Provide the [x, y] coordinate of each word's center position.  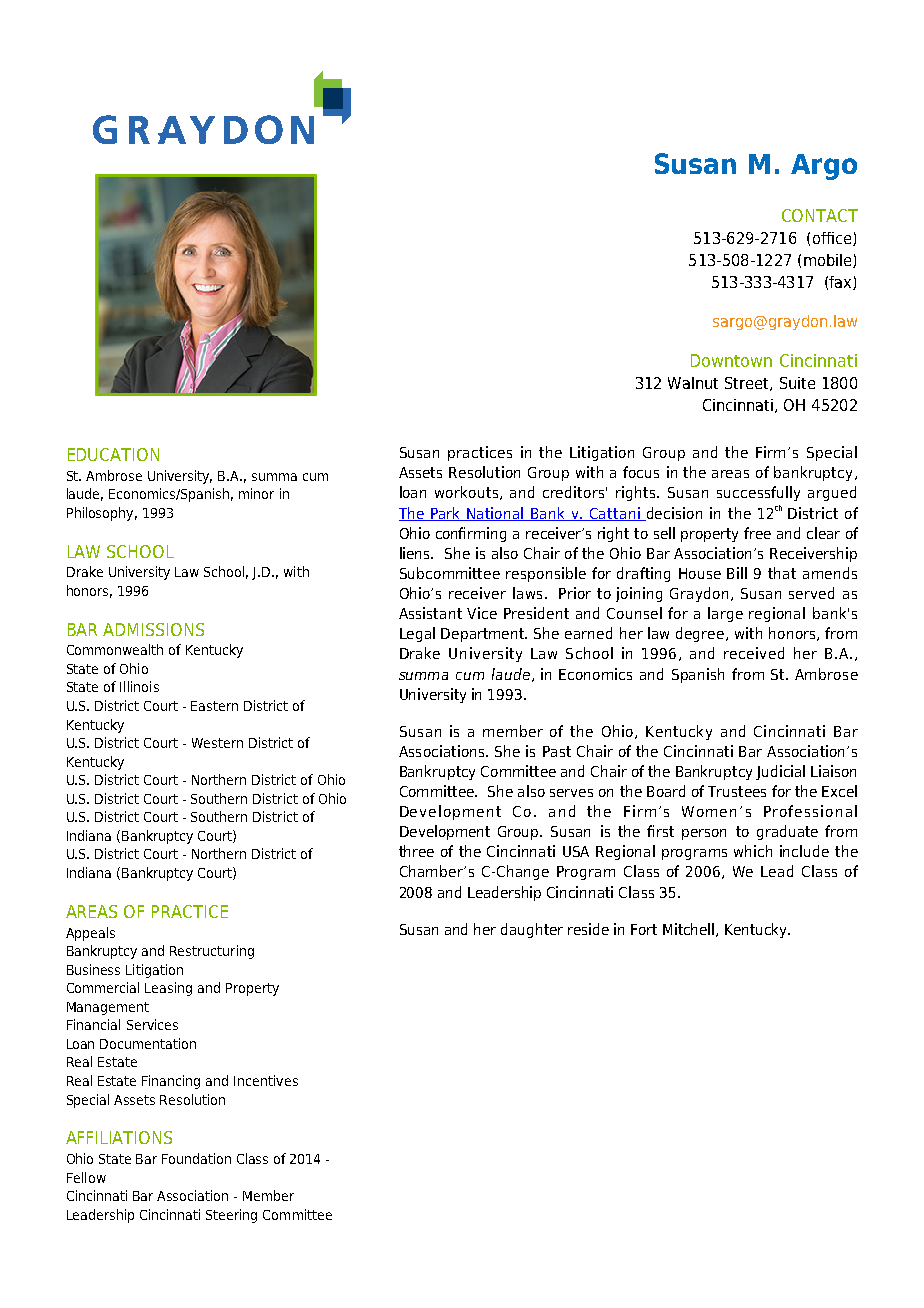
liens [416, 553]
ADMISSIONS [153, 629]
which [753, 851]
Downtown [731, 360]
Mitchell [688, 929]
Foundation [196, 1158]
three [416, 851]
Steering [231, 1216]
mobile [829, 261]
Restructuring [212, 952]
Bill [737, 573]
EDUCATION [113, 454]
